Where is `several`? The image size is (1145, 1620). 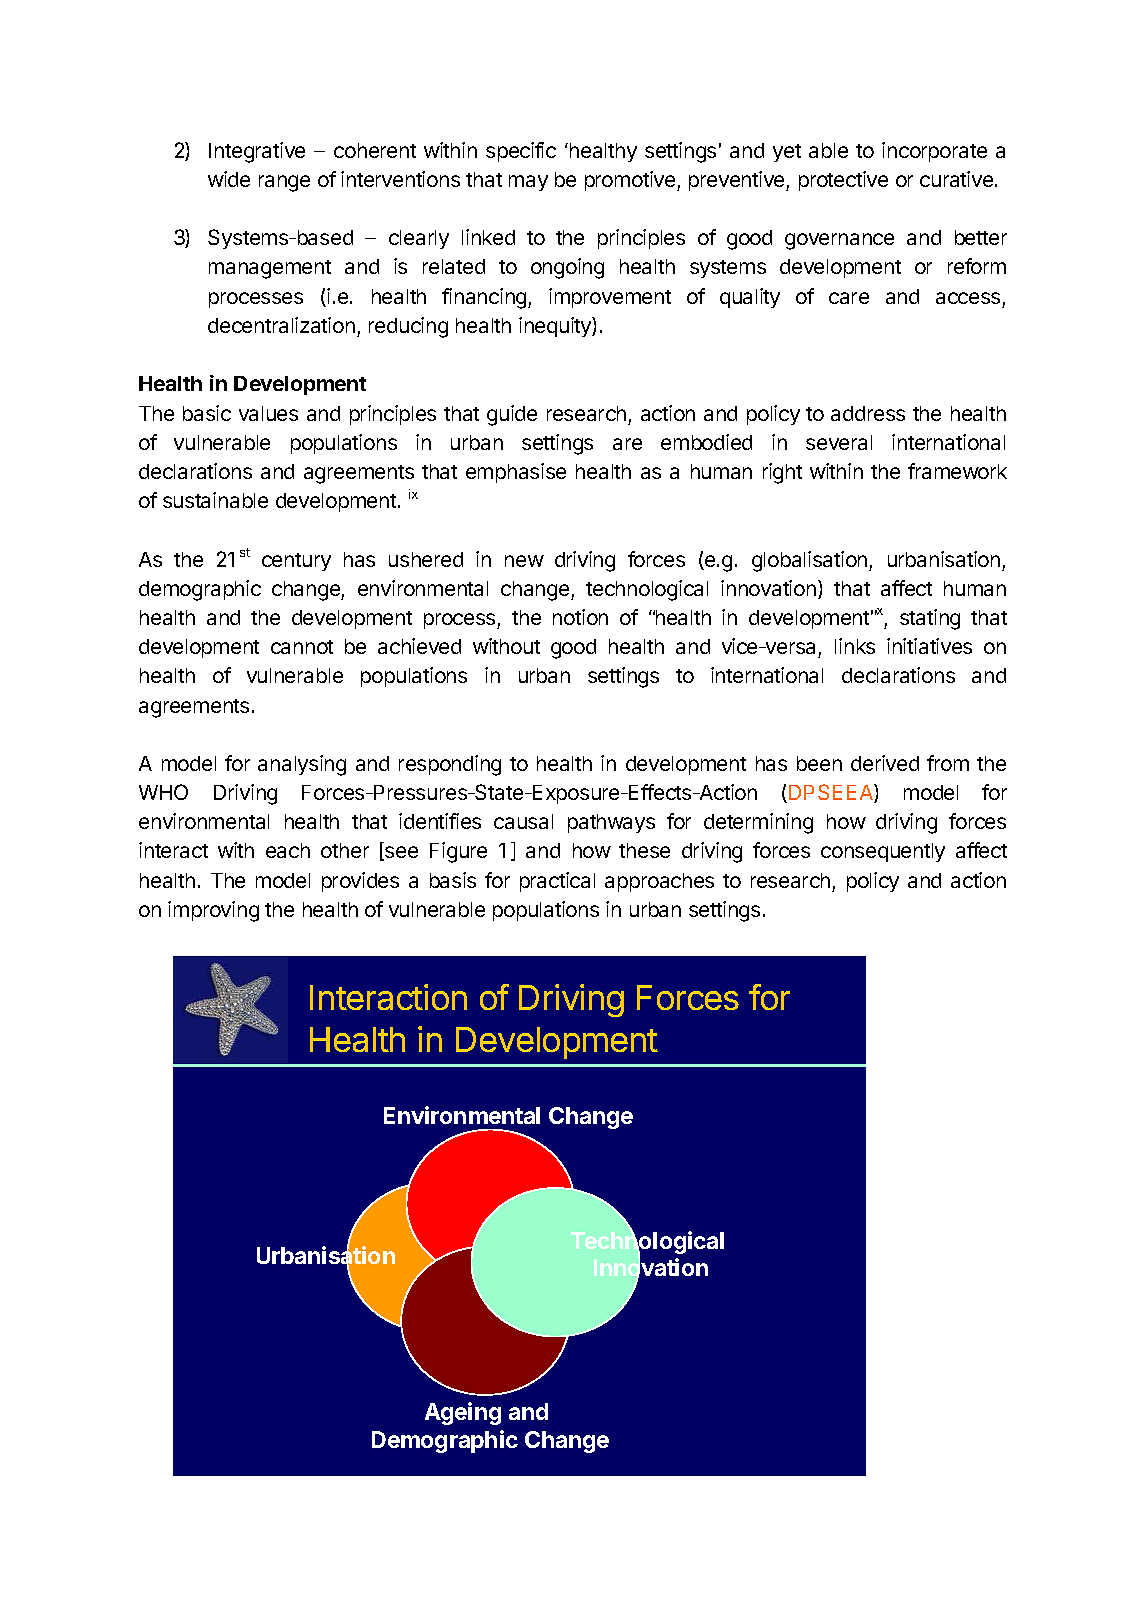 several is located at coordinates (839, 442).
